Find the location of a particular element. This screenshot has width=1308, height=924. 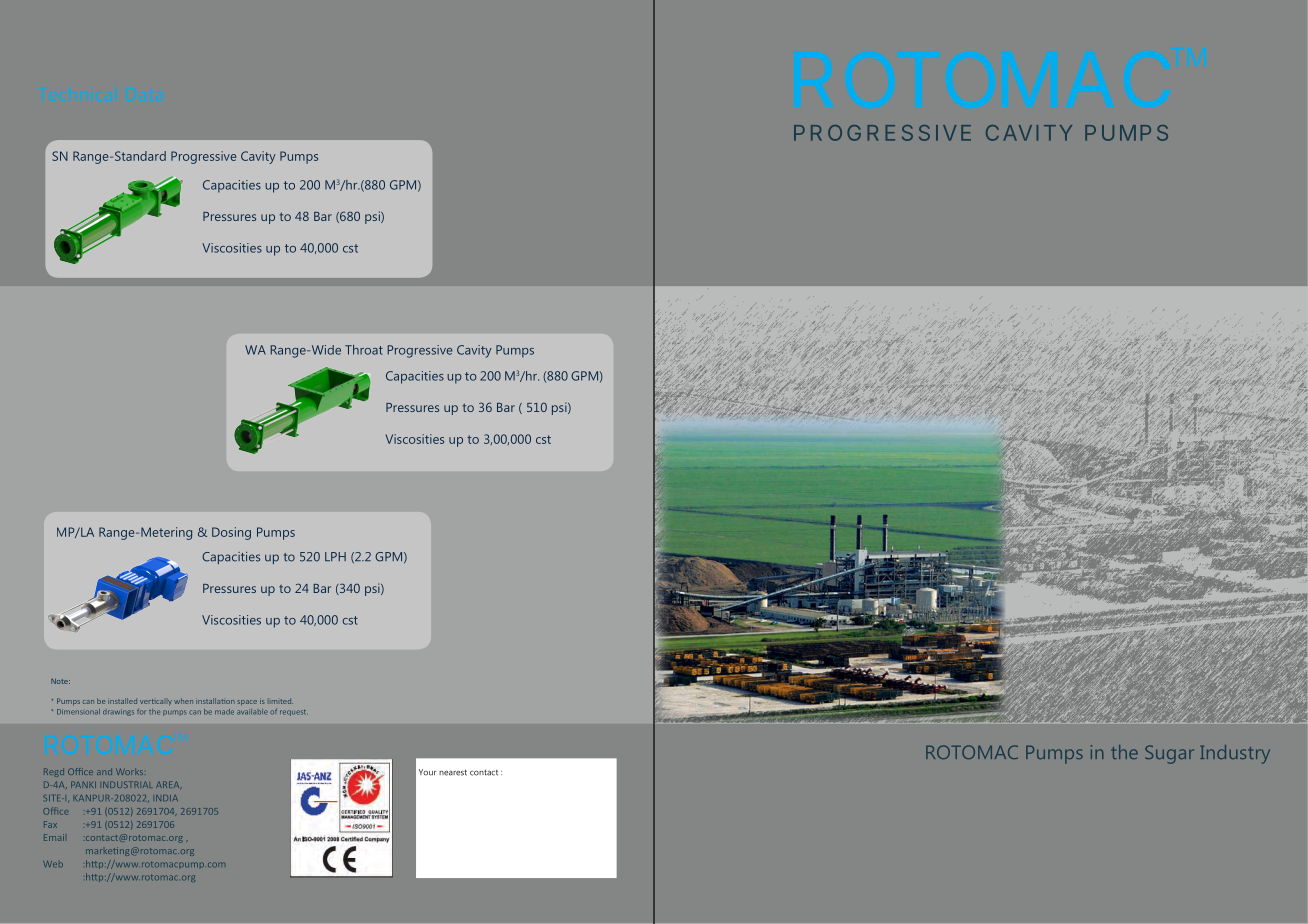

vertically is located at coordinates (156, 702).
